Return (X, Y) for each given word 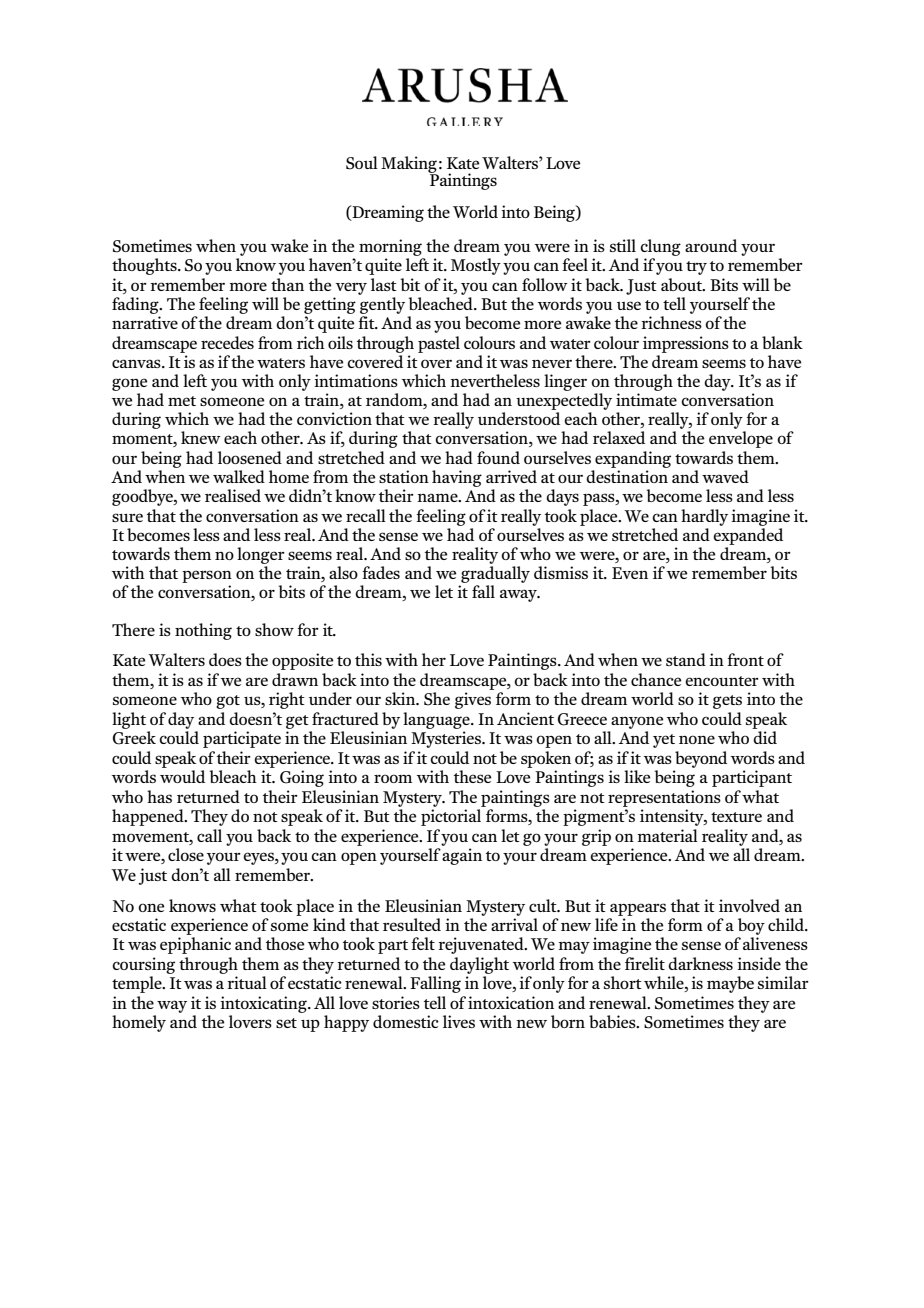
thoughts (145, 266)
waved (725, 476)
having (457, 478)
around (711, 245)
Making (409, 165)
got (228, 702)
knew (201, 437)
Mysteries (447, 739)
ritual (247, 982)
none (697, 739)
